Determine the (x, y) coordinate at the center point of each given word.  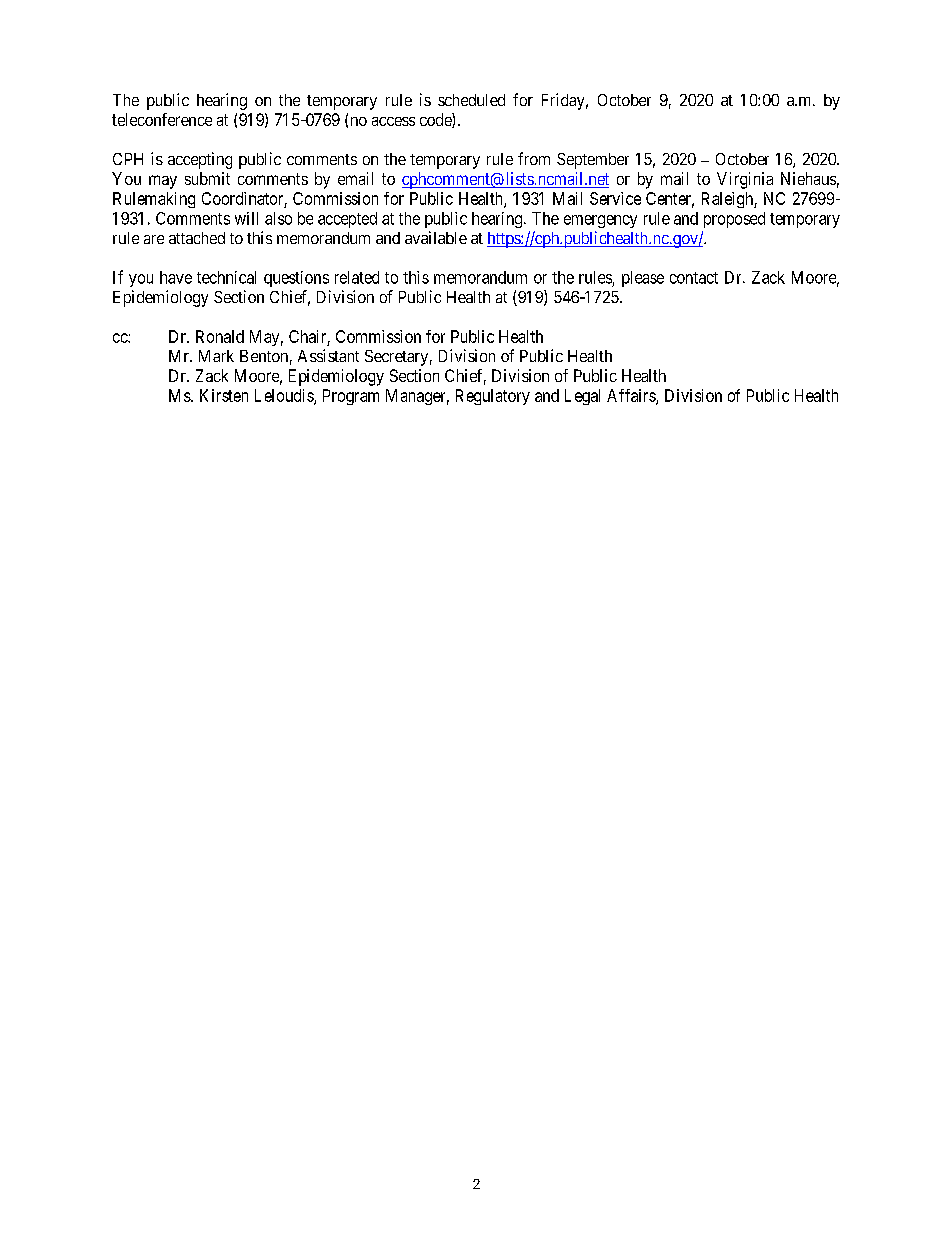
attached (197, 238)
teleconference (162, 119)
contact (694, 278)
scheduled (471, 100)
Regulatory (493, 397)
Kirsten (224, 395)
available (436, 237)
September (593, 161)
